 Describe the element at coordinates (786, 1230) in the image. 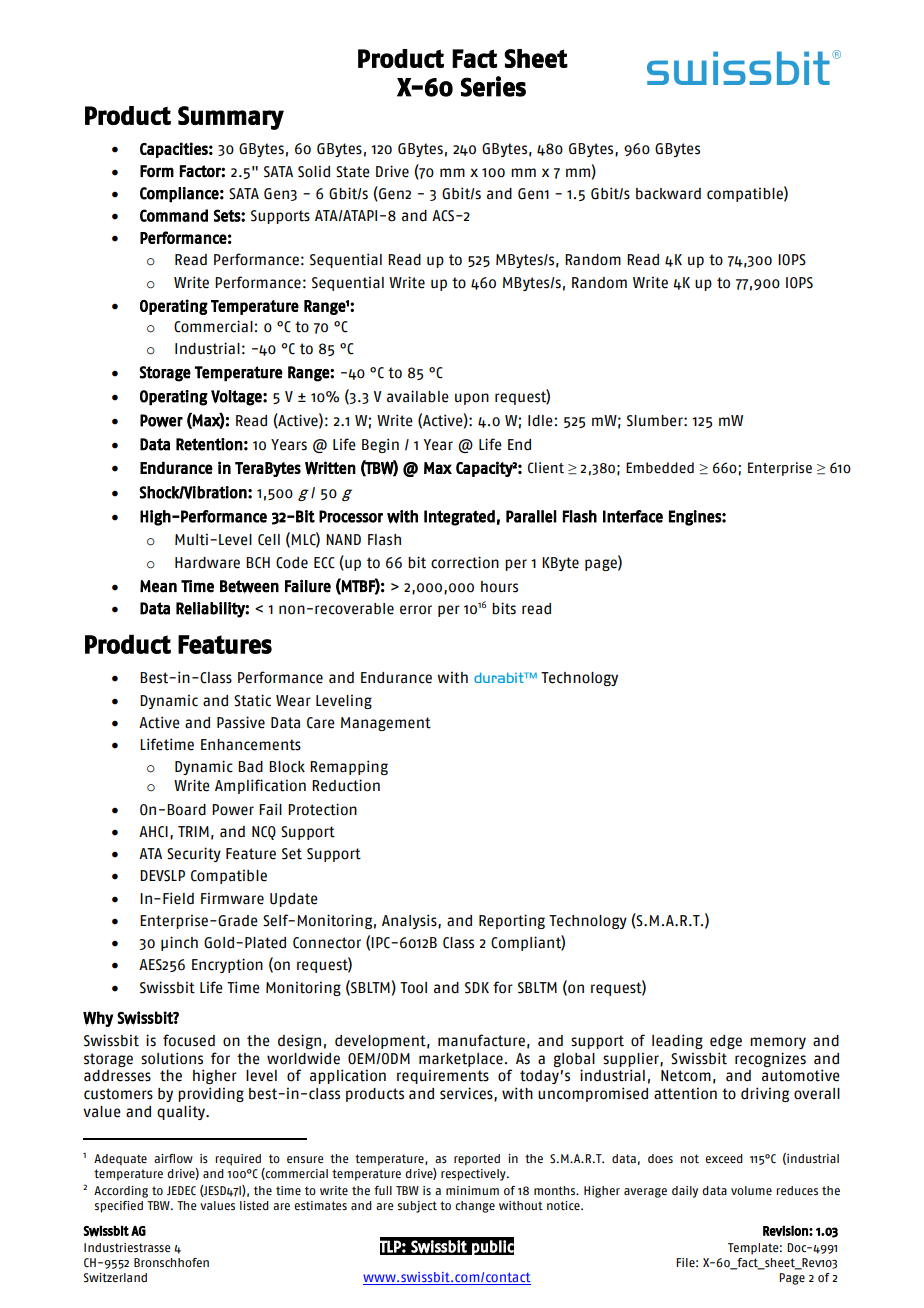

I see `Revision` at that location.
